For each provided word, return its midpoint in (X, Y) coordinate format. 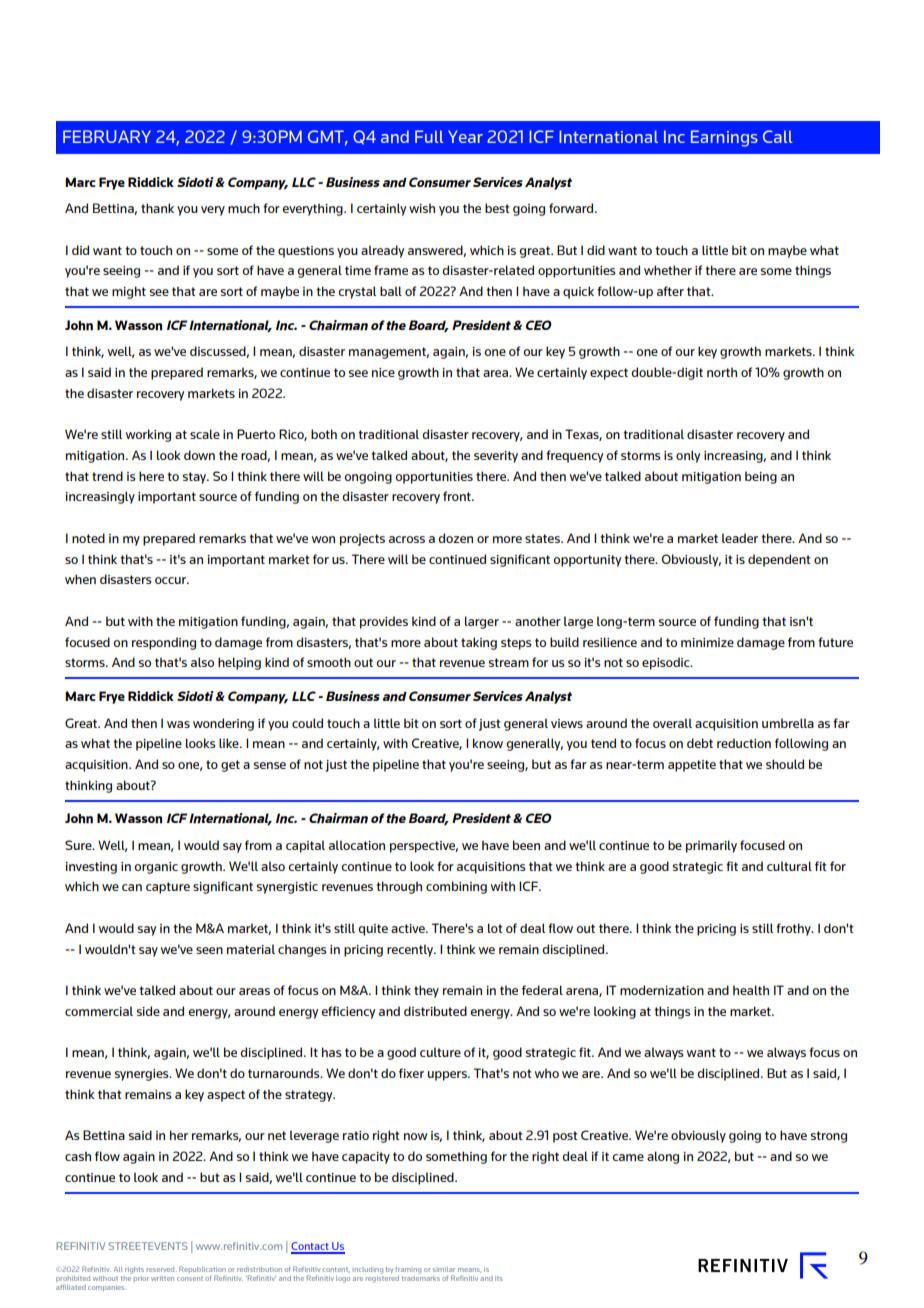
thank (157, 208)
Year (465, 136)
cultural (789, 866)
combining (456, 887)
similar (444, 1269)
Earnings (724, 138)
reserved (162, 1269)
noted (88, 538)
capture (168, 888)
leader (740, 538)
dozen (455, 538)
